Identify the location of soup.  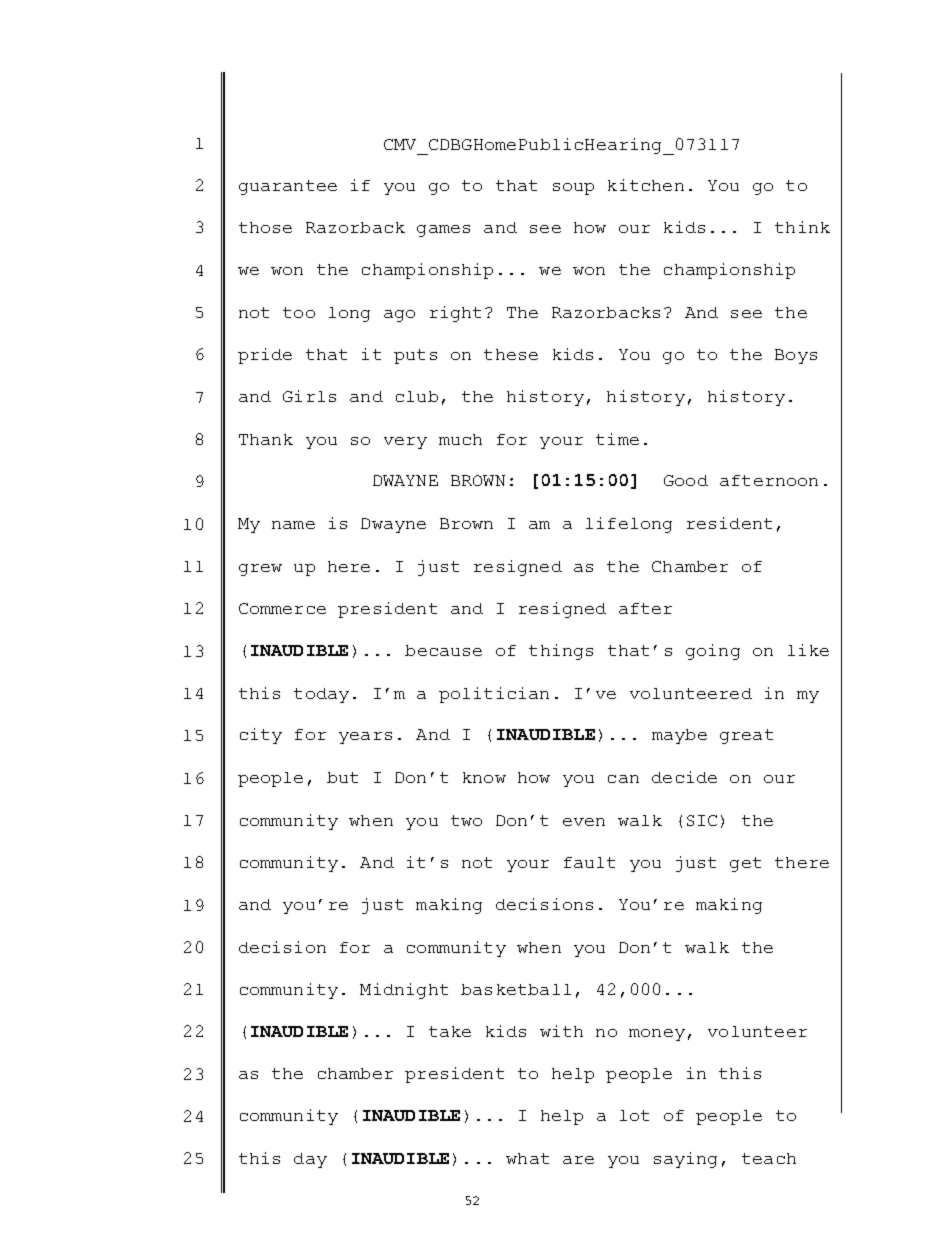
(573, 189).
